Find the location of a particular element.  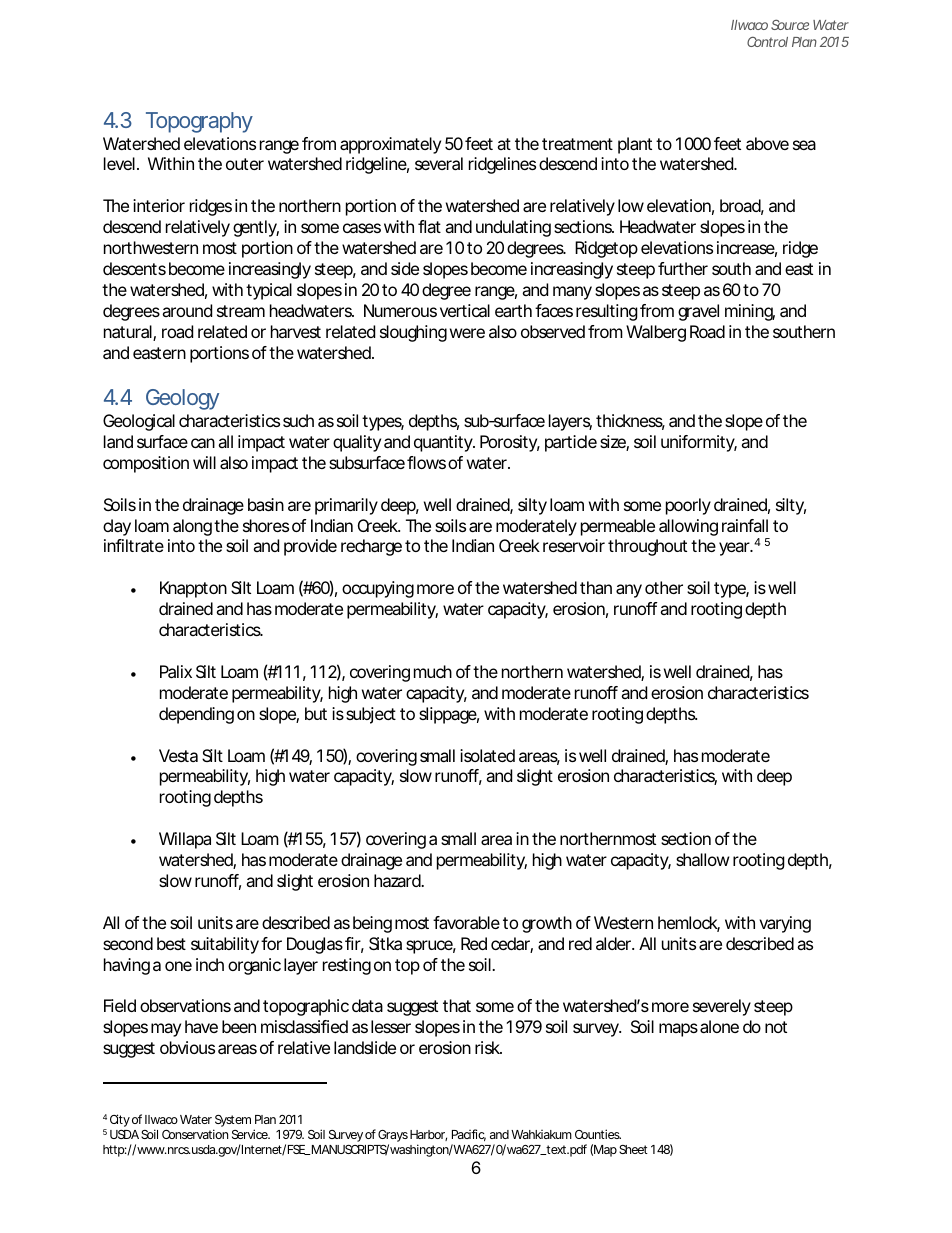

approximately is located at coordinates (390, 145).
